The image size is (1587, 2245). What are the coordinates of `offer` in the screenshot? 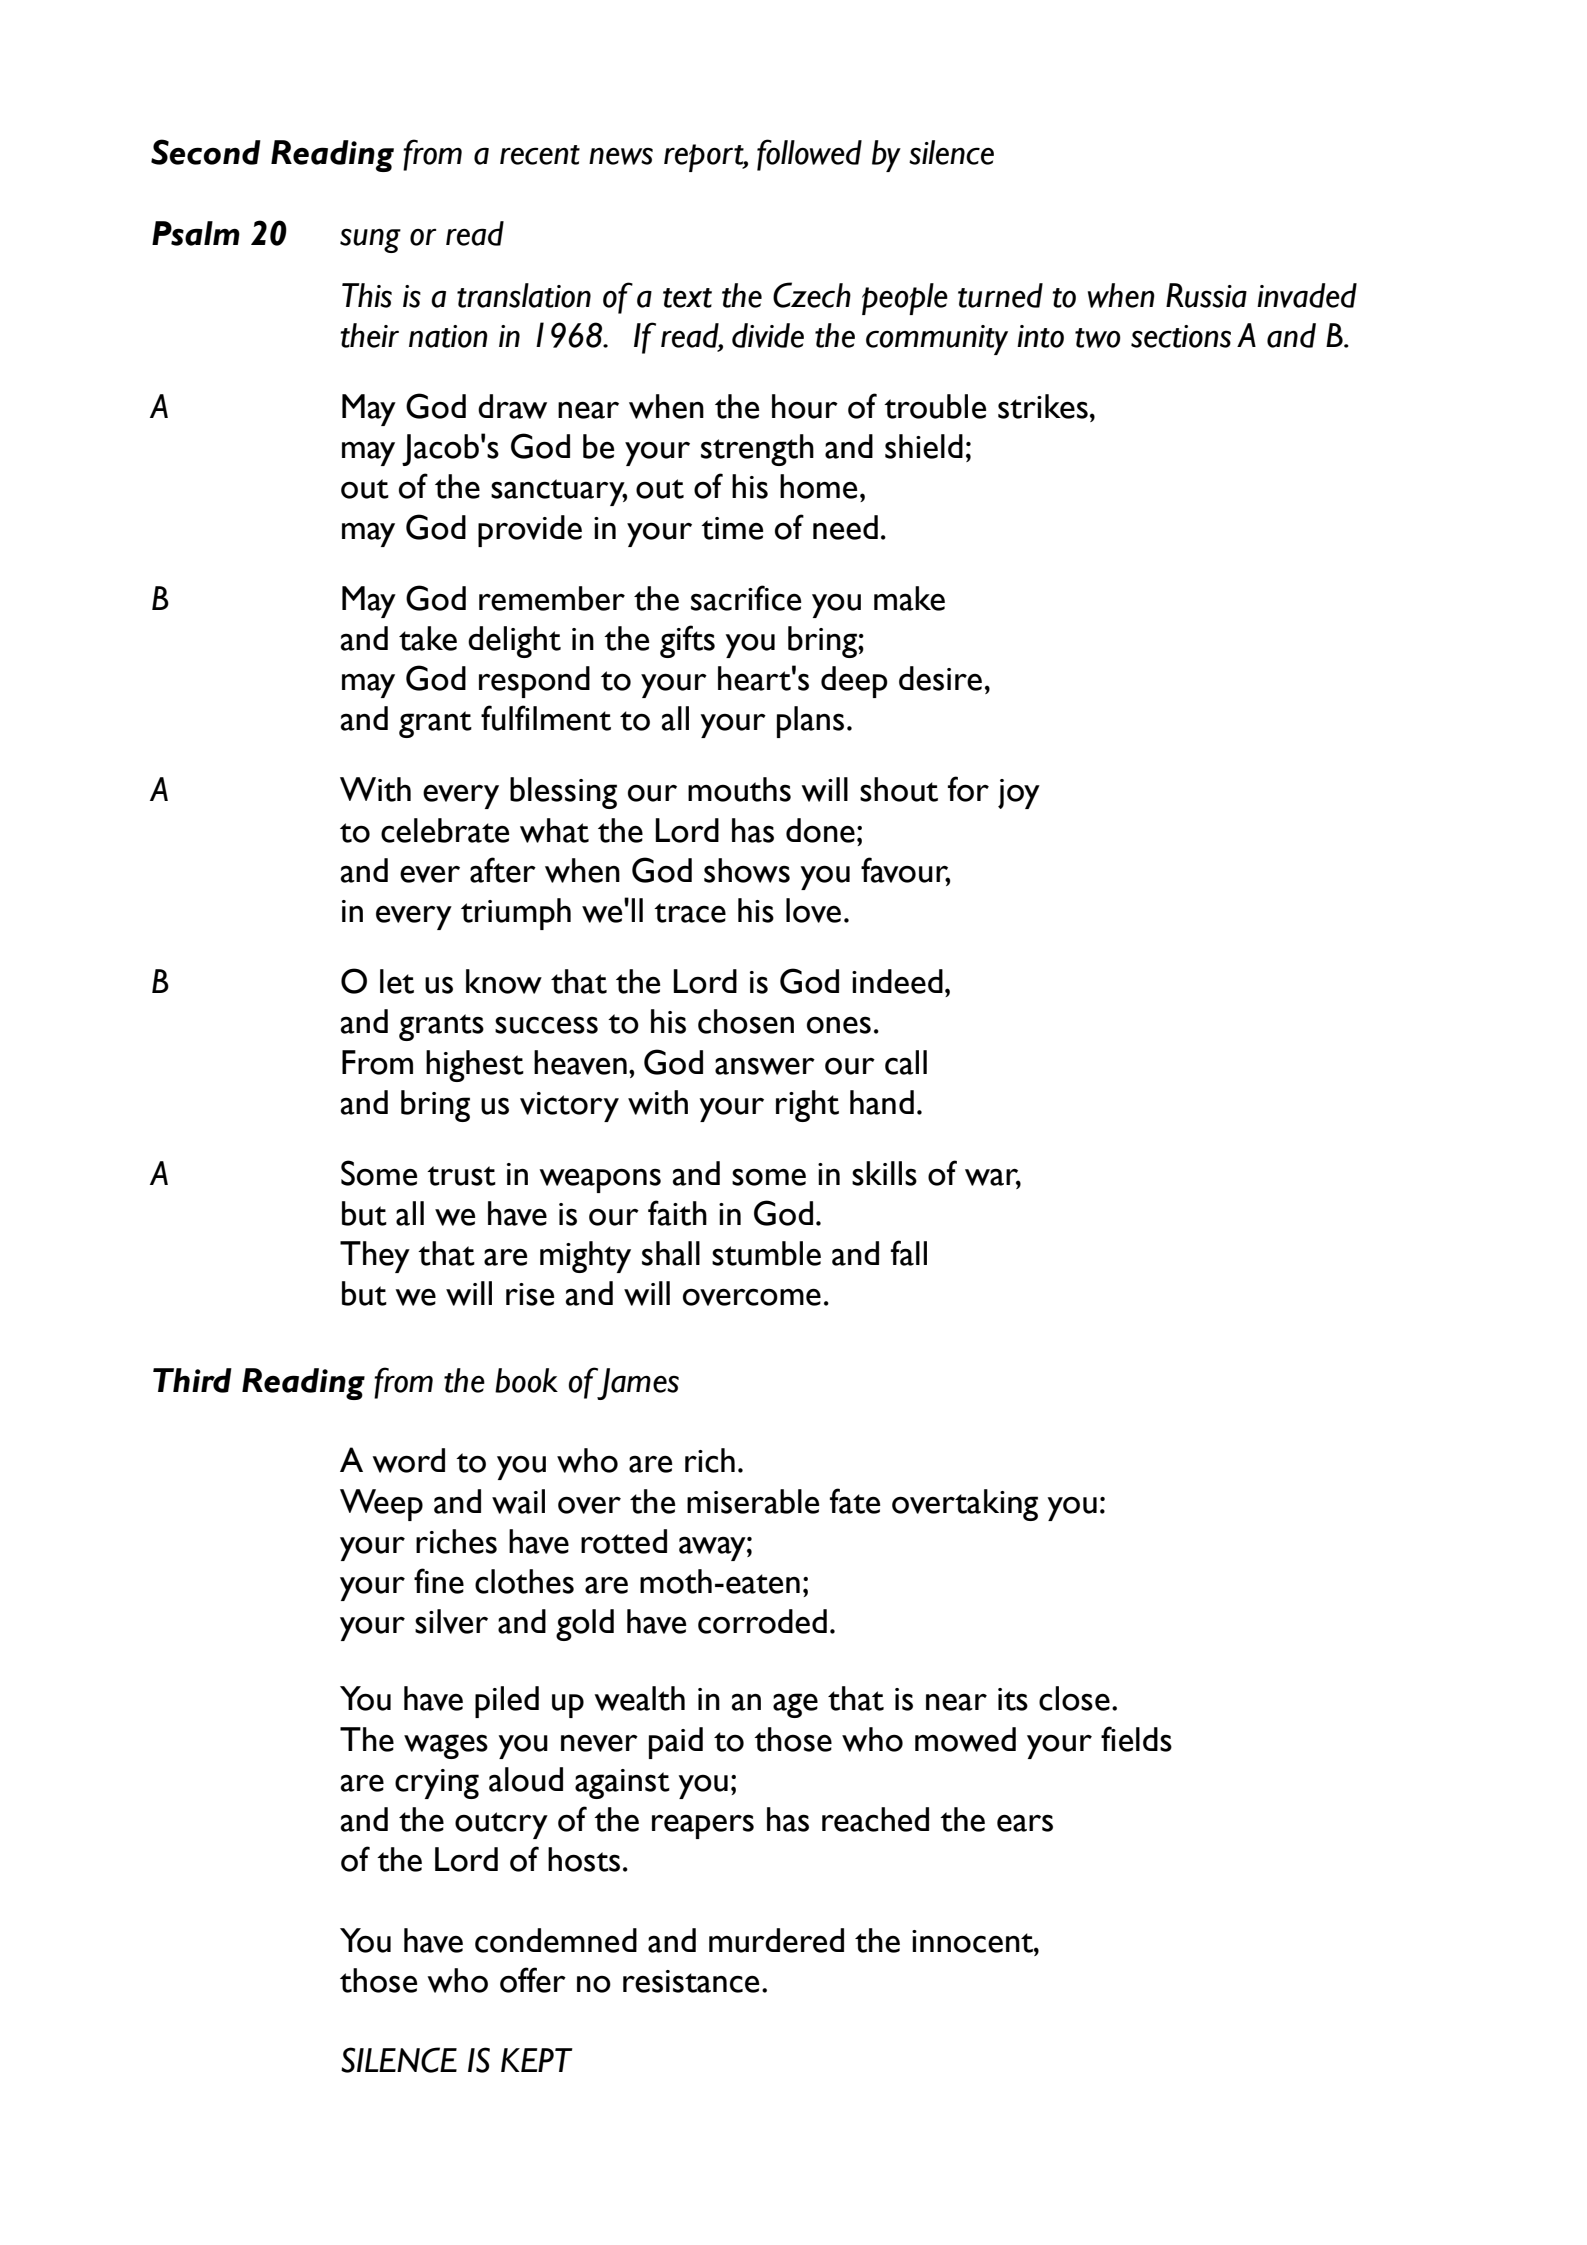 It's located at (533, 1980).
